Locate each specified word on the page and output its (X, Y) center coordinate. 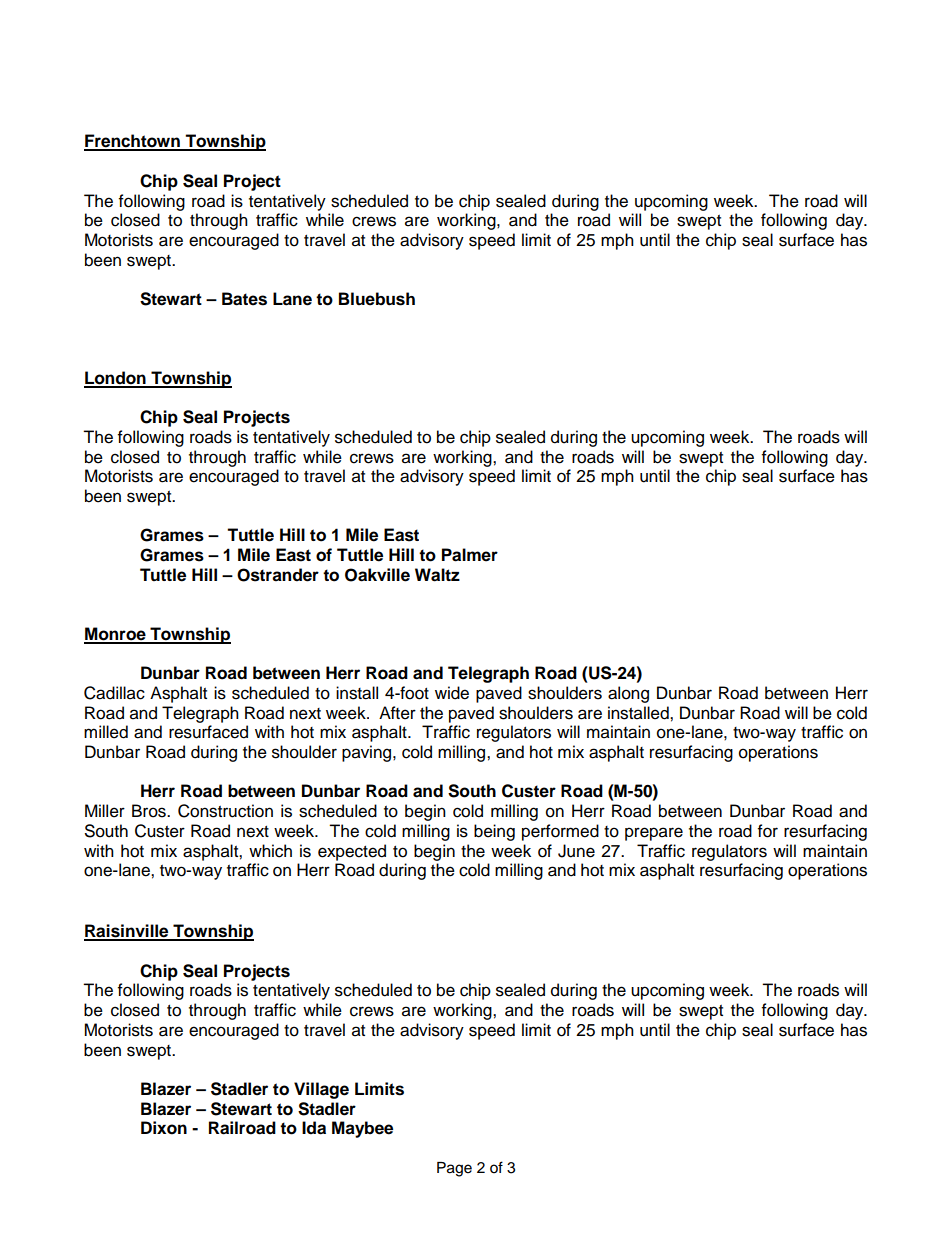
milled (106, 732)
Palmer (470, 555)
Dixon (164, 1128)
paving (368, 753)
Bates (244, 299)
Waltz (437, 575)
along (628, 694)
